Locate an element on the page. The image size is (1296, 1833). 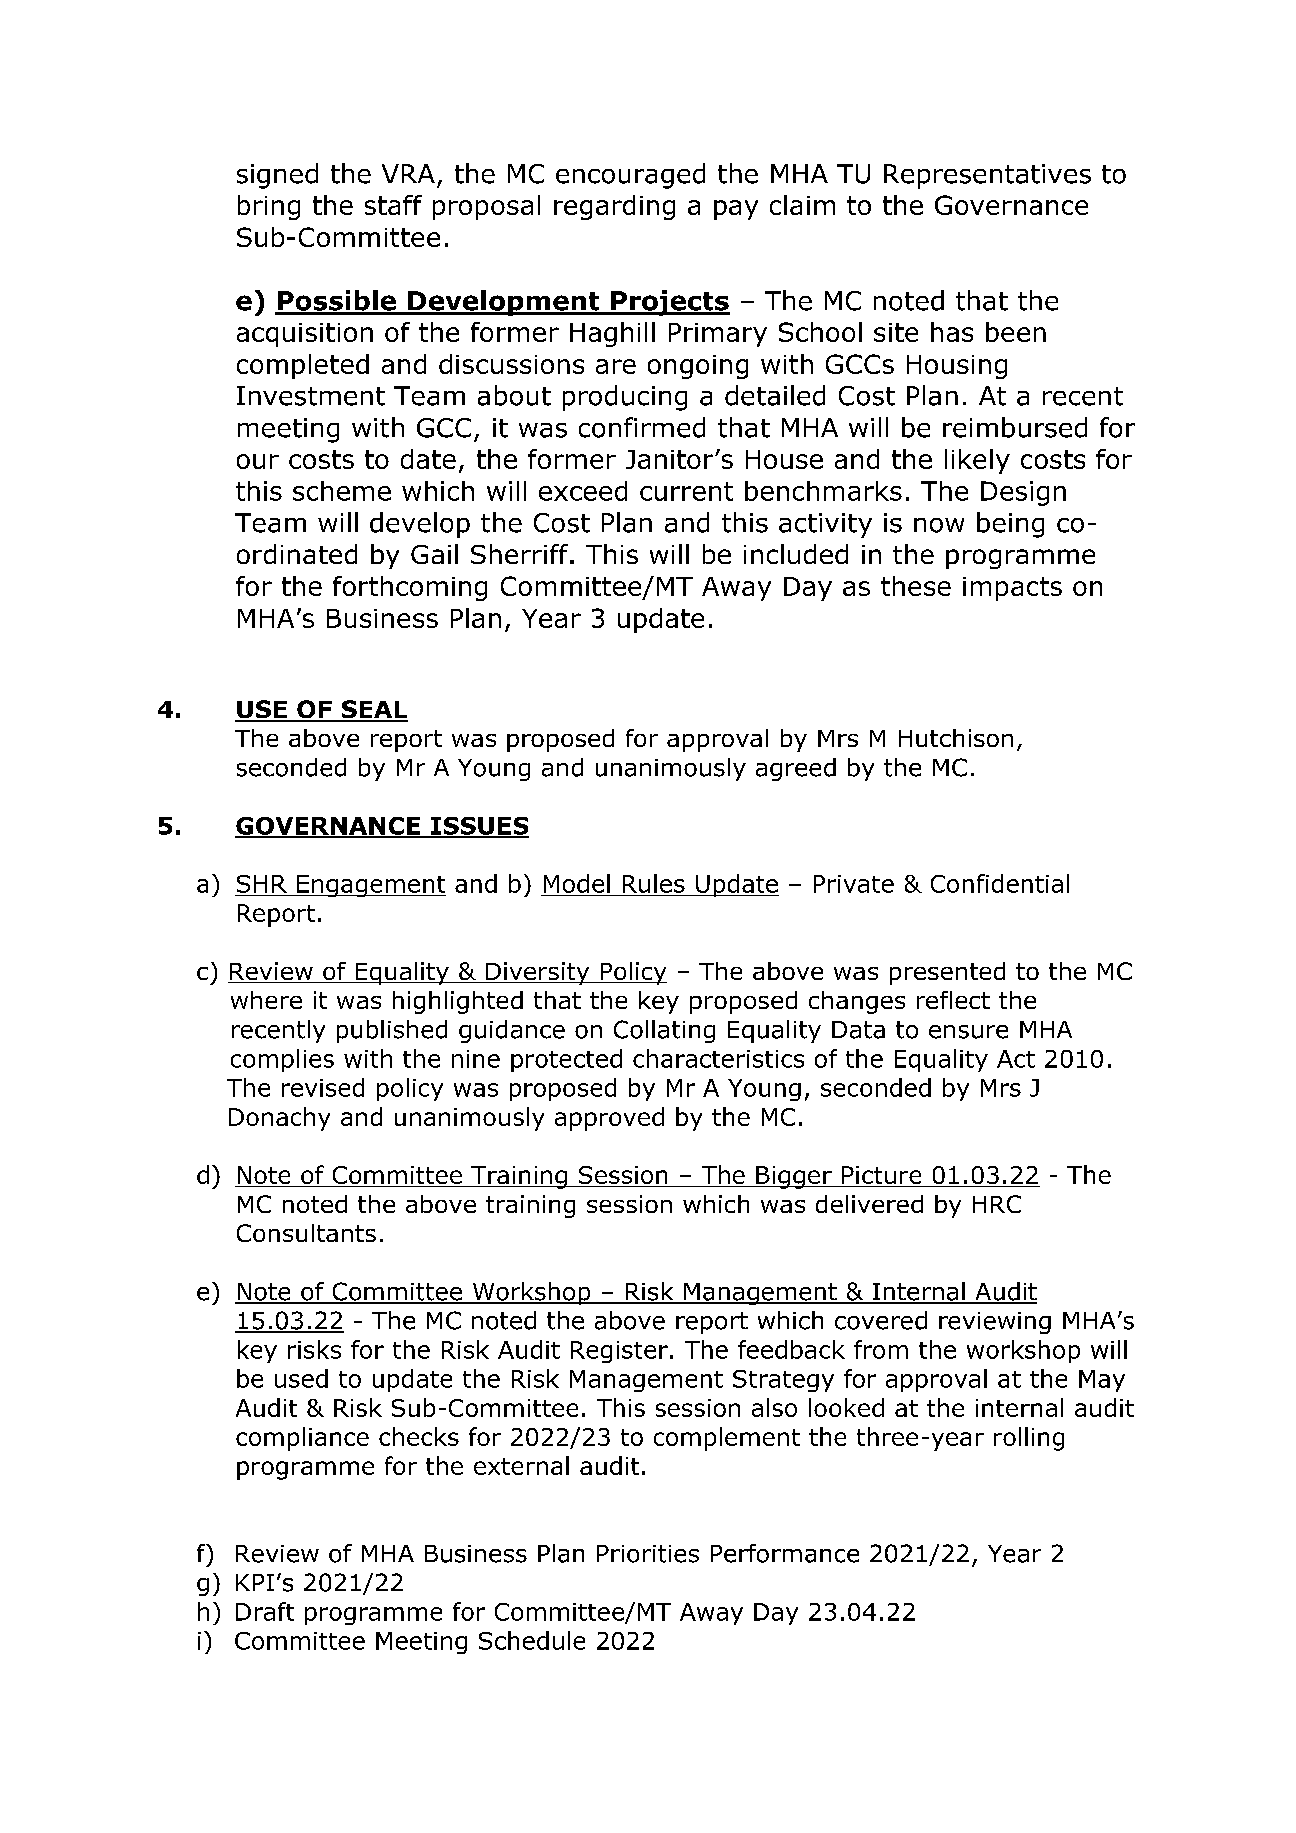
pay is located at coordinates (736, 210).
